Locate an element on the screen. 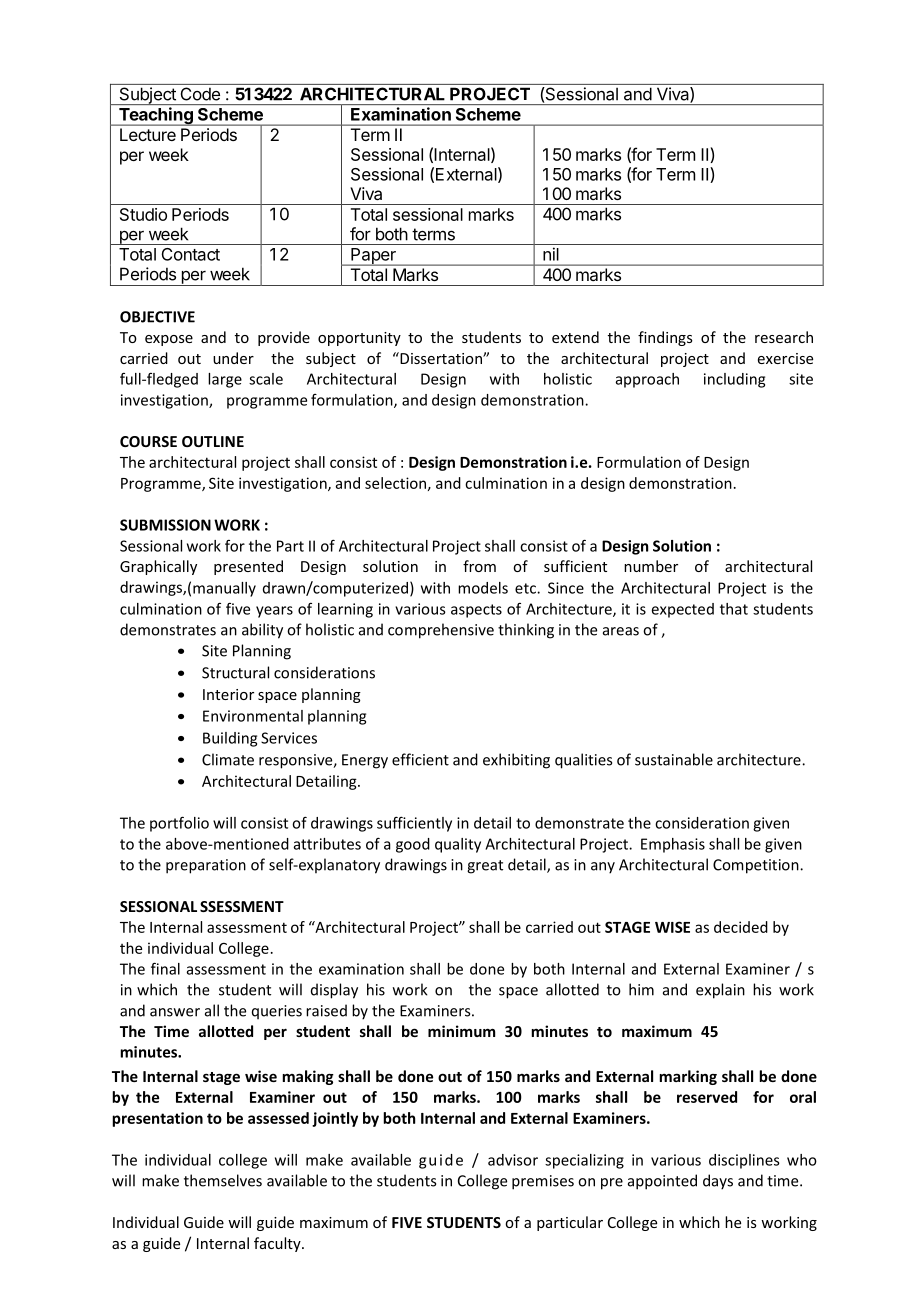  Lecture is located at coordinates (148, 134).
